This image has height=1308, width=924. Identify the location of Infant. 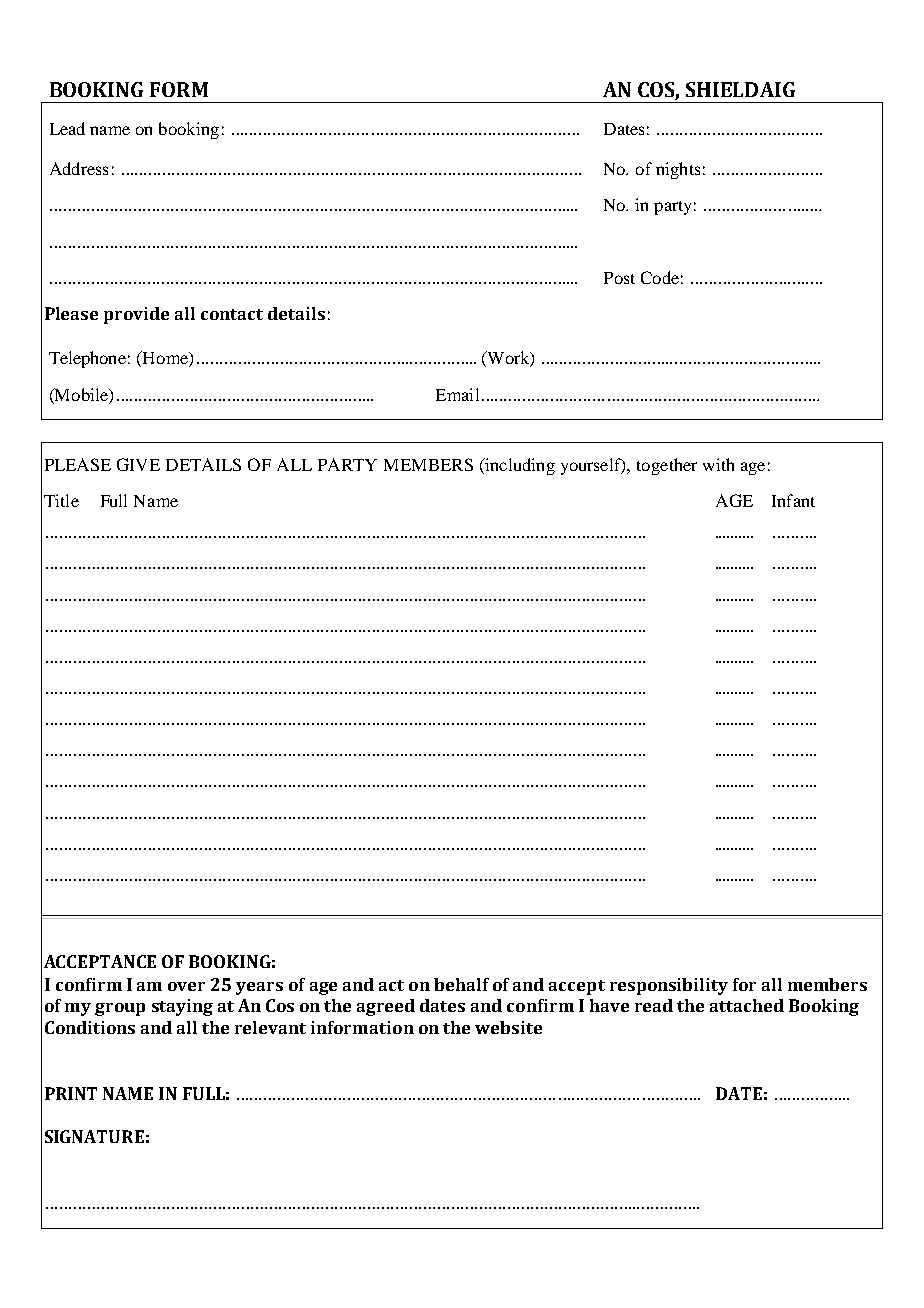
(793, 500).
